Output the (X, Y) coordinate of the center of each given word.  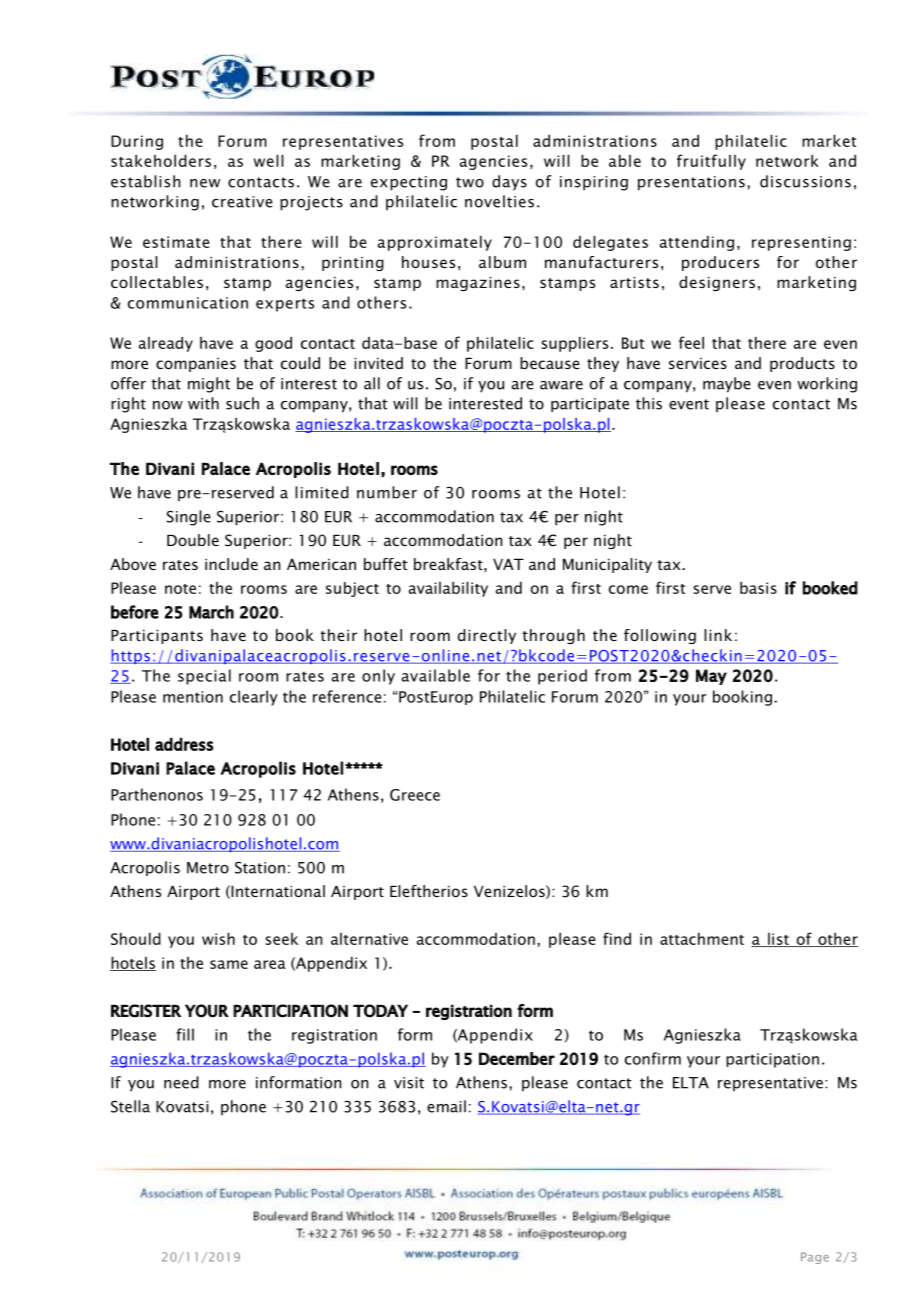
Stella (130, 1106)
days (509, 182)
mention (193, 697)
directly (487, 636)
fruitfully (711, 162)
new (205, 183)
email (446, 1106)
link (718, 635)
